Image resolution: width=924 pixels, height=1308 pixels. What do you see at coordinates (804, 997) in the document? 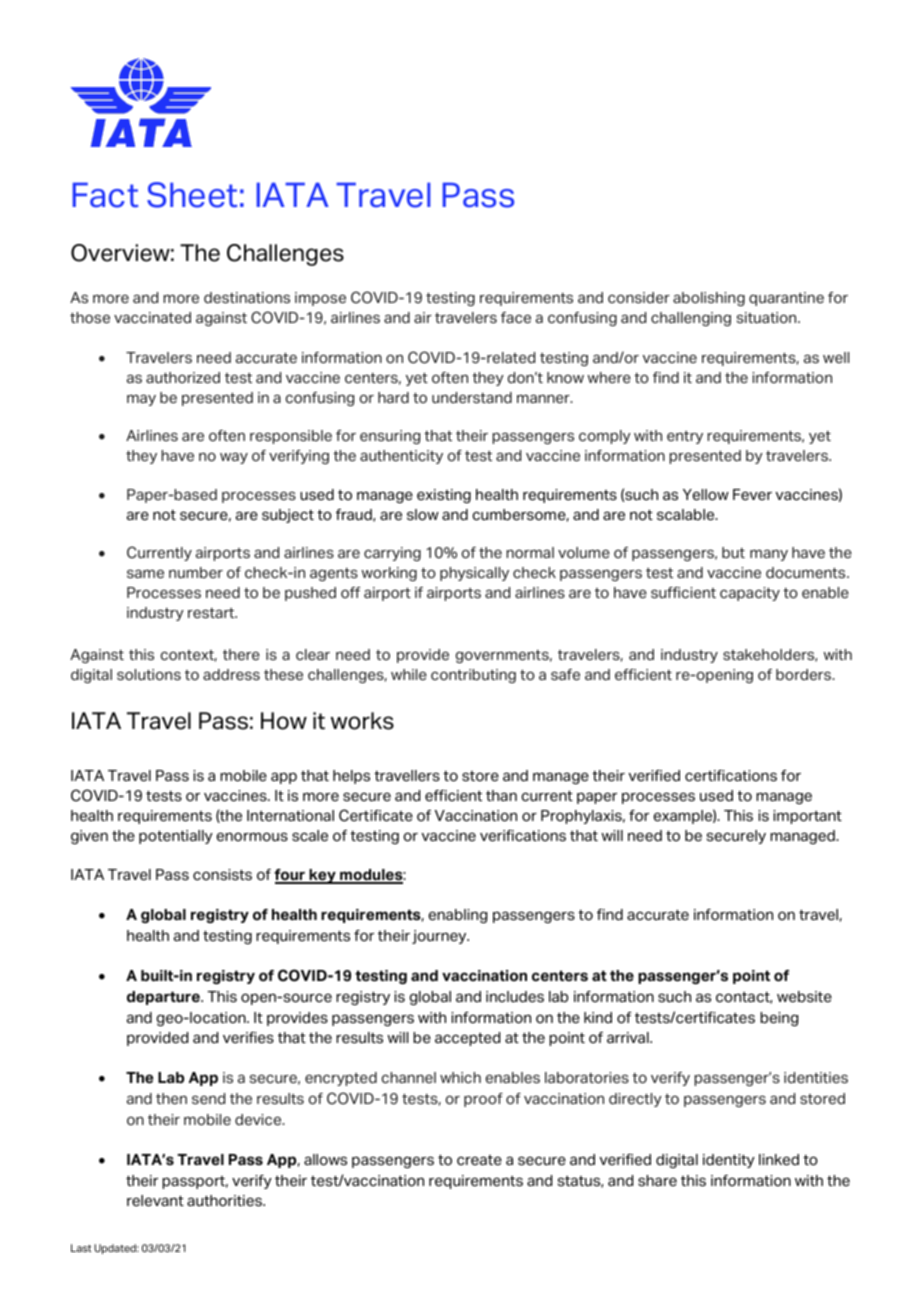
I see `website` at bounding box center [804, 997].
